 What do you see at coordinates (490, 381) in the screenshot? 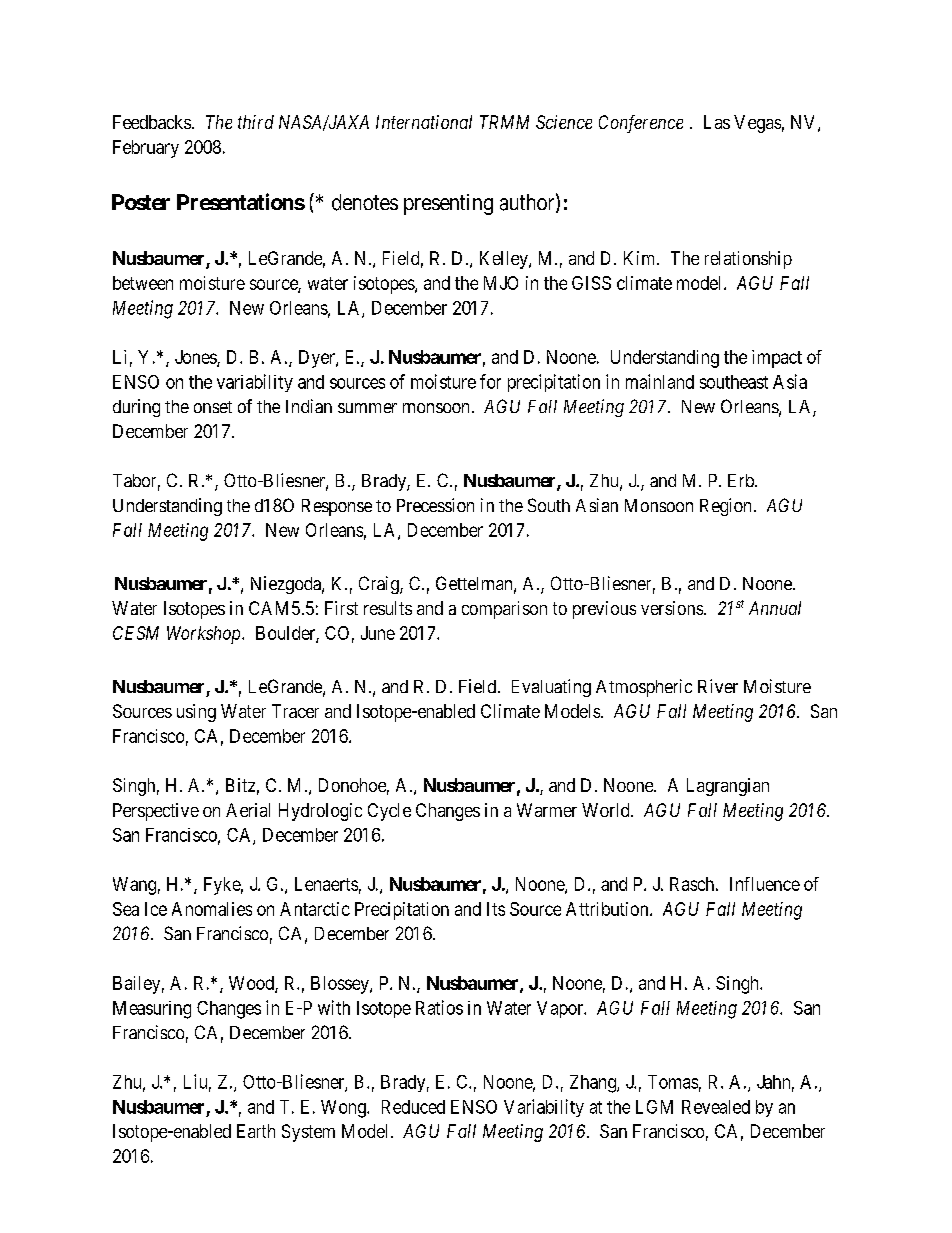
I see `for` at bounding box center [490, 381].
